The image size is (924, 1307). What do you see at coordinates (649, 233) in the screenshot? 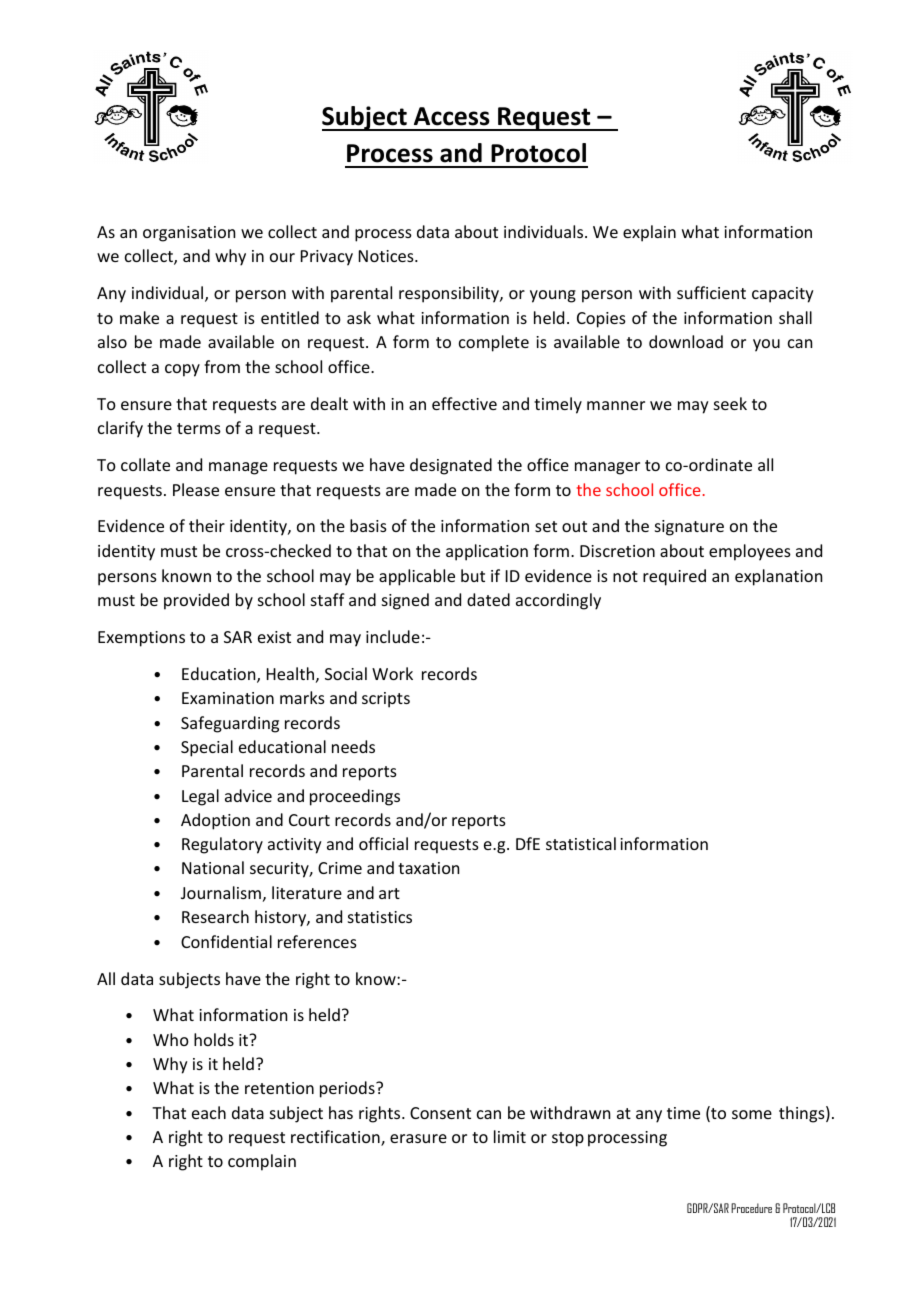
I see `explain` at bounding box center [649, 233].
